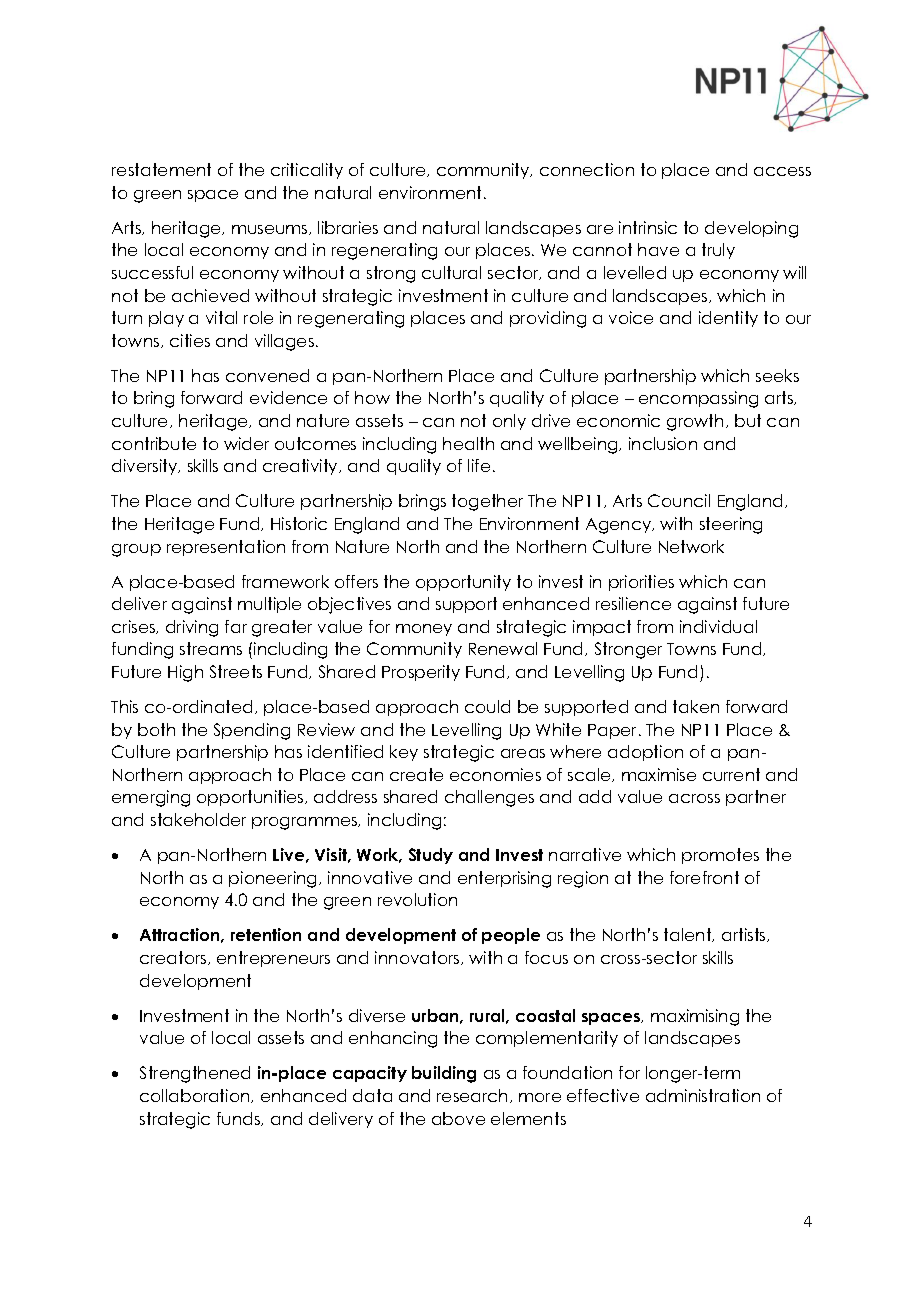  I want to click on restatement, so click(161, 169).
